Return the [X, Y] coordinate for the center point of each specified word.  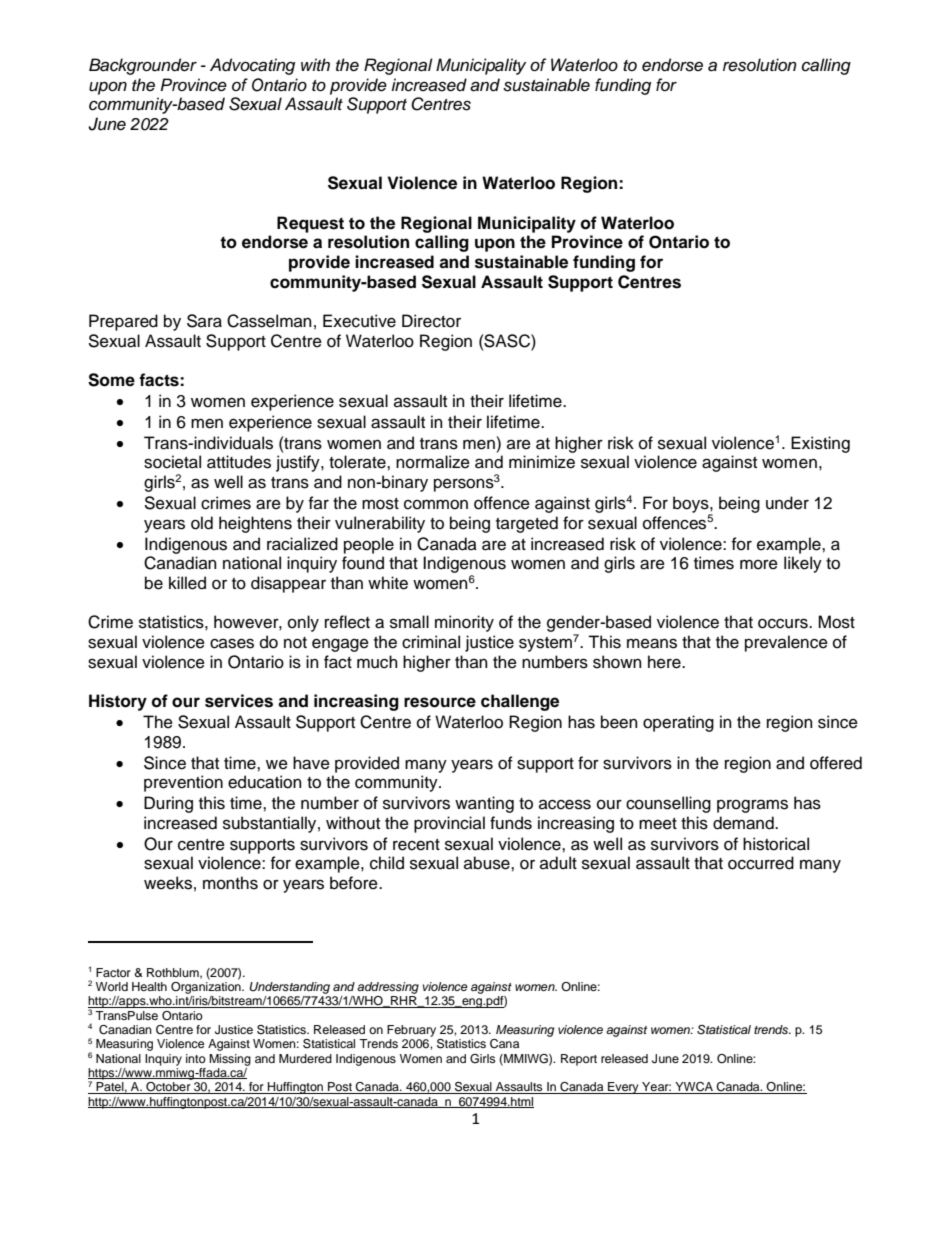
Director [431, 321]
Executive [359, 321]
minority [464, 623]
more [759, 564]
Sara [204, 321]
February [411, 1031]
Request [310, 224]
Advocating [252, 66]
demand [744, 823]
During [168, 804]
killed [187, 583]
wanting [484, 804]
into [196, 1058]
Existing [820, 444]
